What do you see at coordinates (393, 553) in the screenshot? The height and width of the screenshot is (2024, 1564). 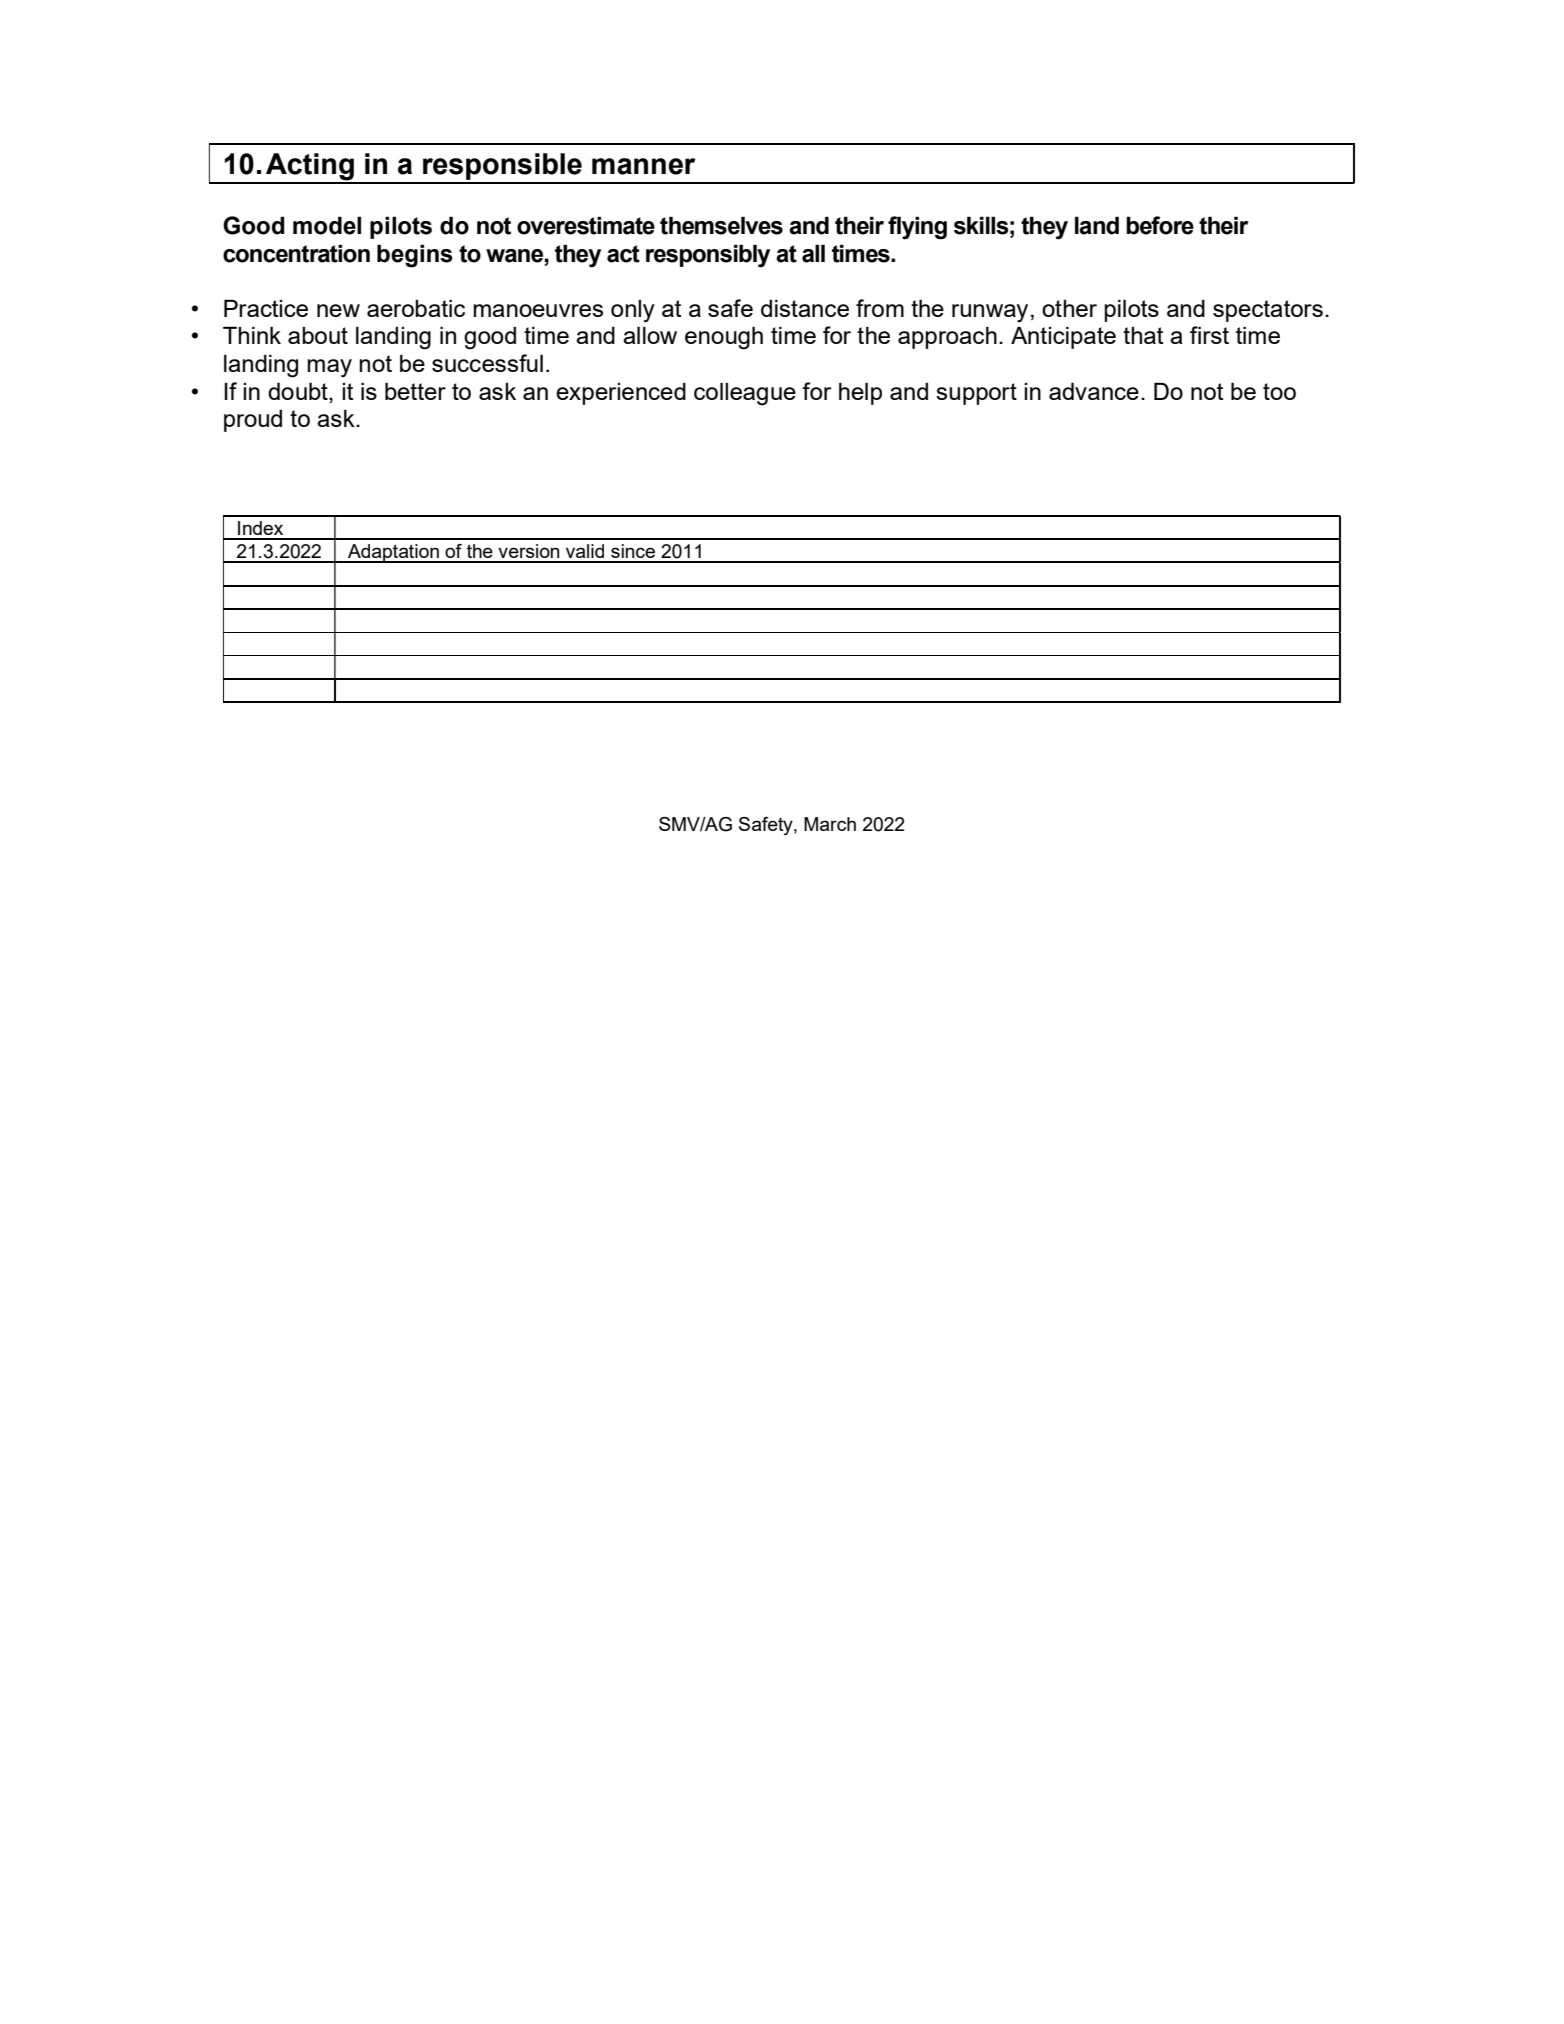 I see `Adaptation` at bounding box center [393, 553].
